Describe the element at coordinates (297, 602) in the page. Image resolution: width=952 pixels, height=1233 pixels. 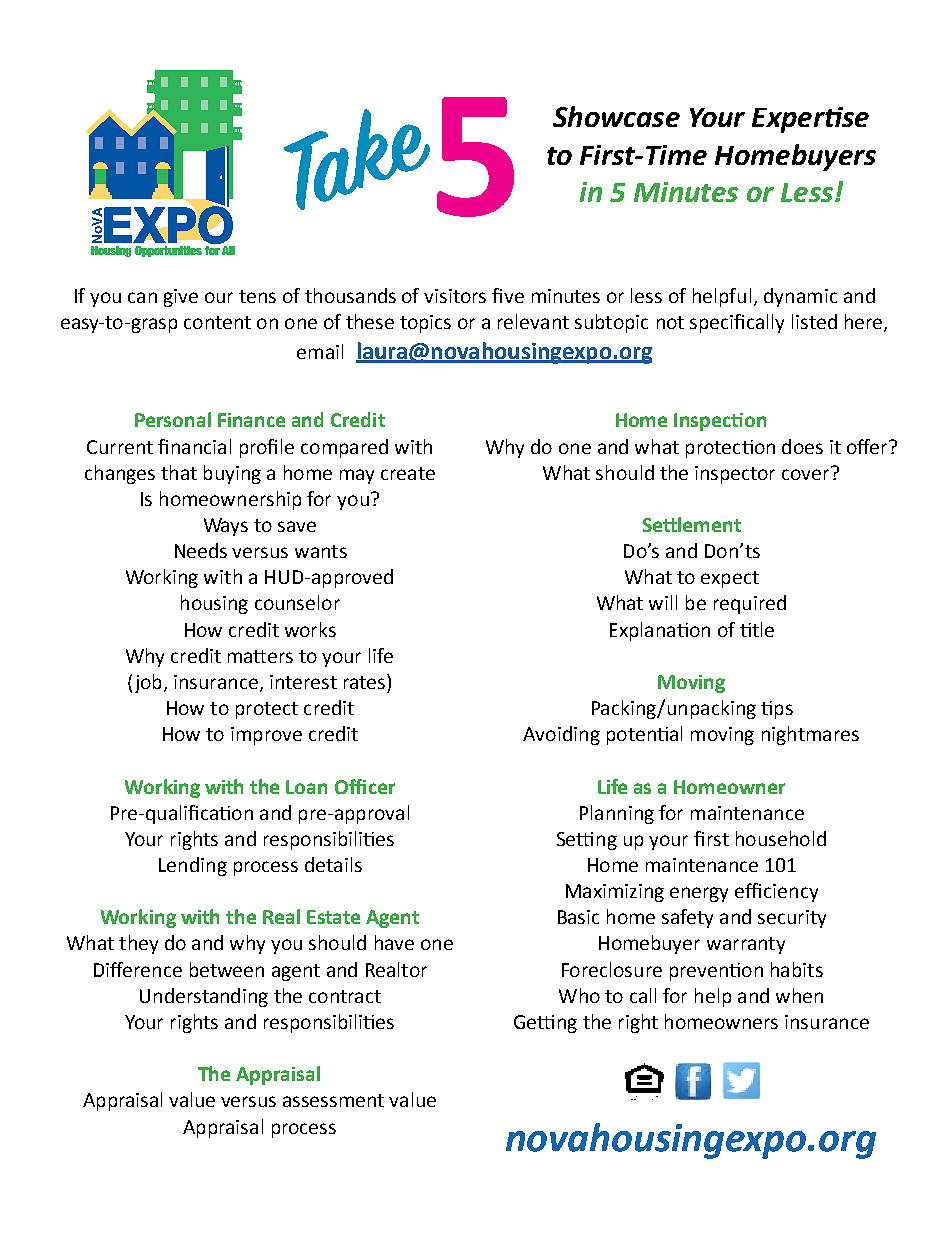
I see `counselor` at that location.
